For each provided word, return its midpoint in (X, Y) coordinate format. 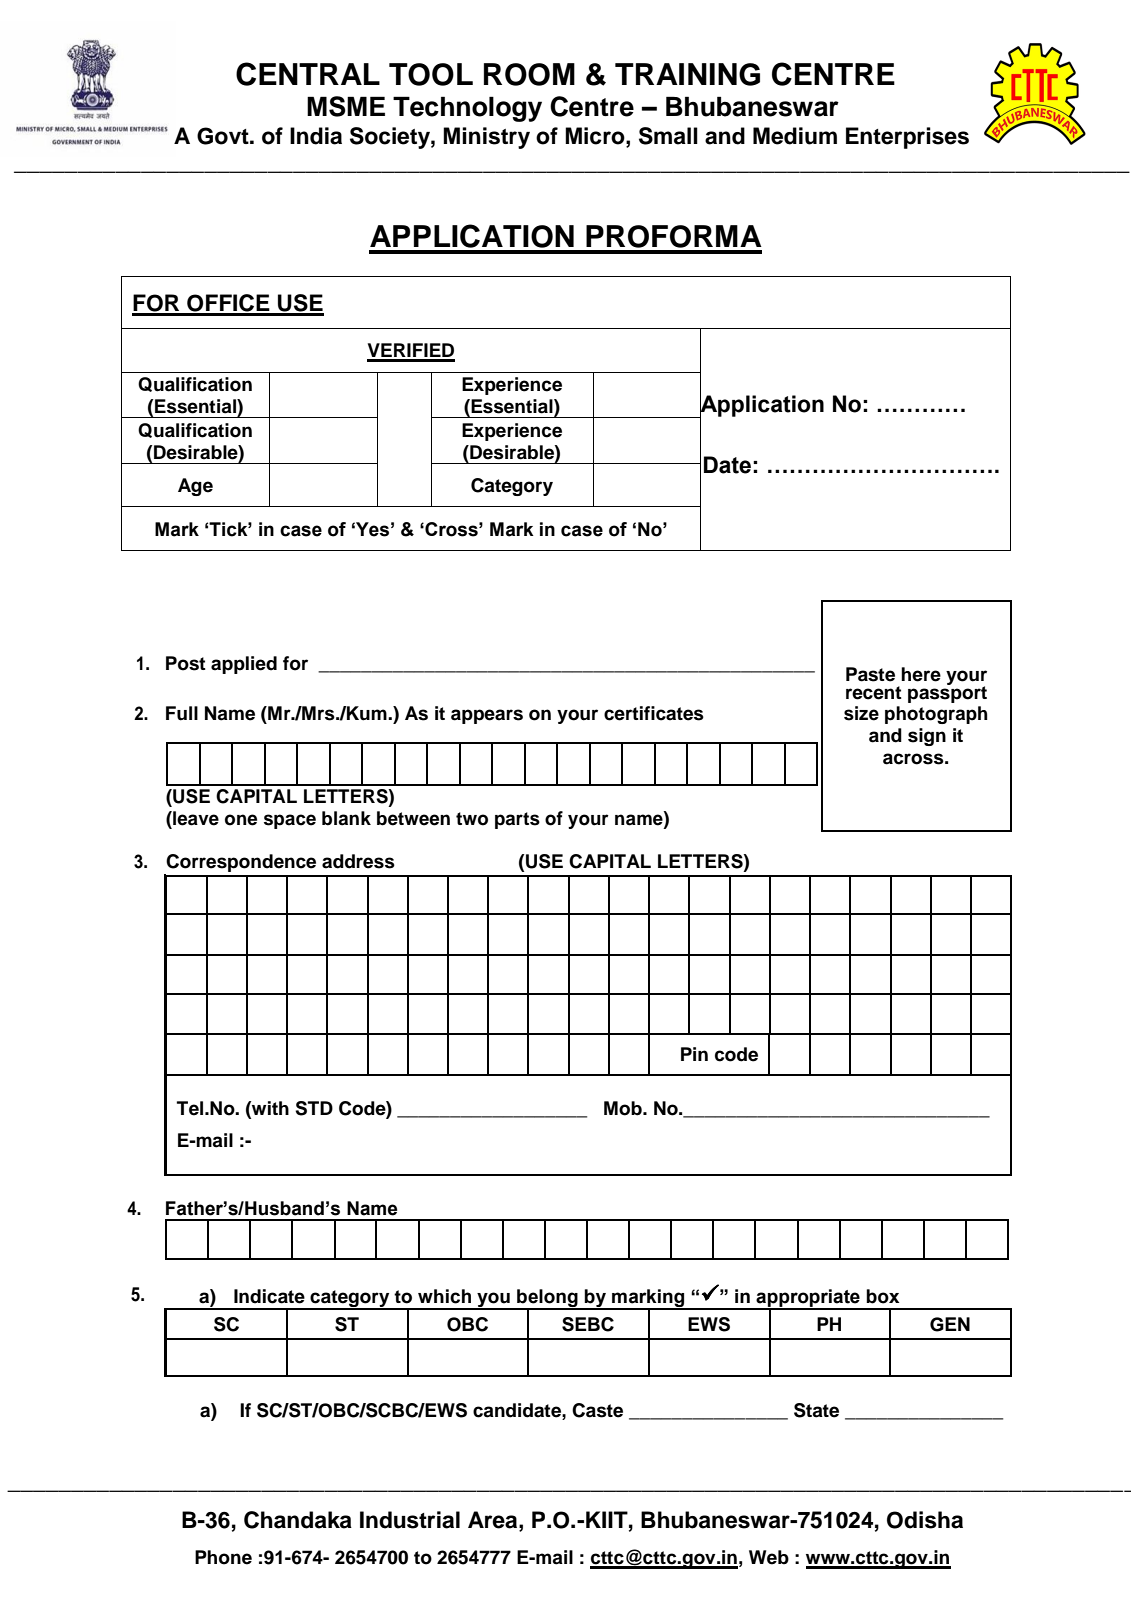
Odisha (925, 1520)
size (861, 713)
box (882, 1296)
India (316, 136)
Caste (597, 1410)
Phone (223, 1557)
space (290, 821)
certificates (654, 713)
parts (517, 820)
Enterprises (907, 138)
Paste (870, 674)
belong (547, 1299)
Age (195, 487)
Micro (596, 136)
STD (314, 1108)
